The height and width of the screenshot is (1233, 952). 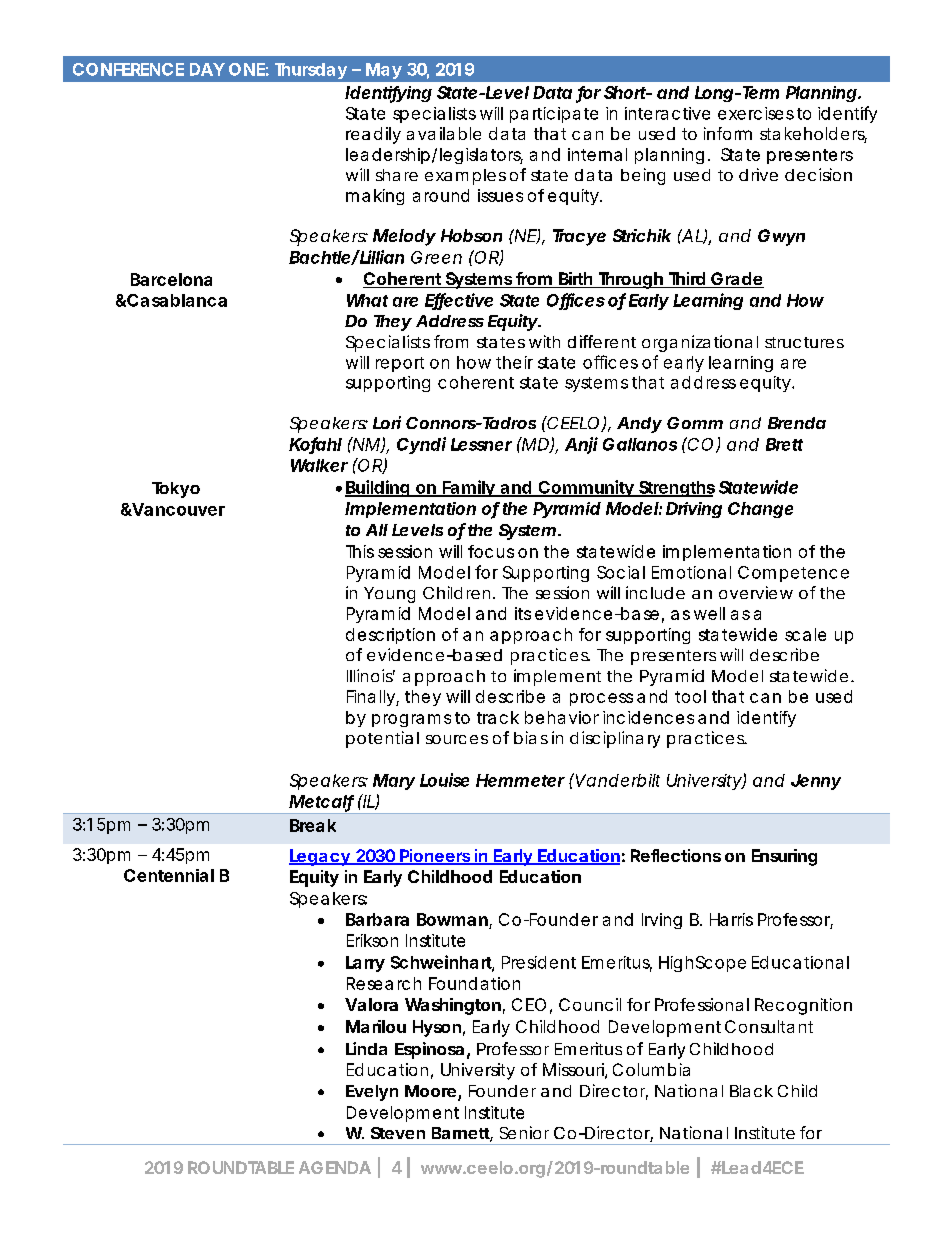 I want to click on Black, so click(x=751, y=1091).
